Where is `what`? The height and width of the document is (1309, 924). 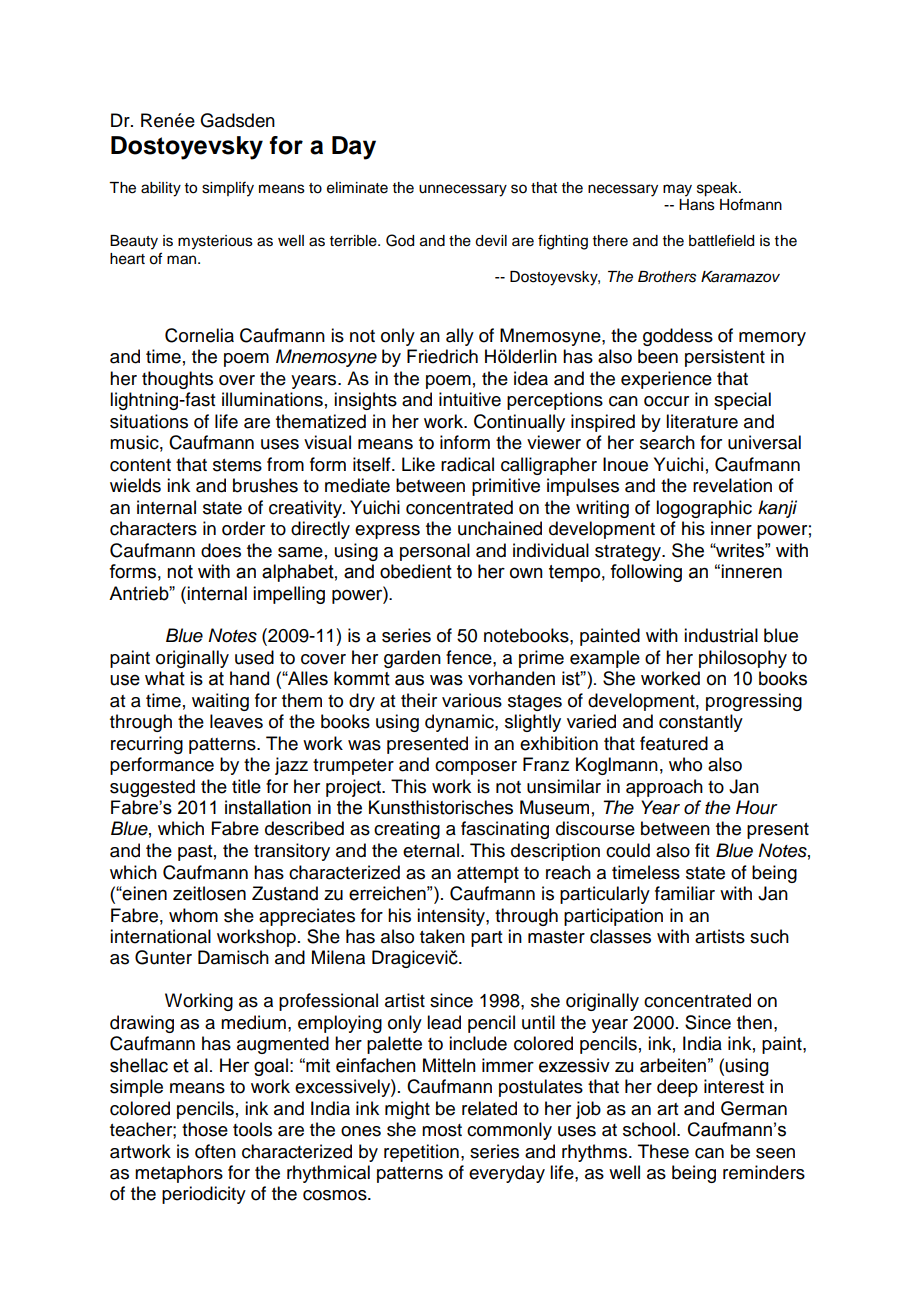 what is located at coordinates (165, 678).
